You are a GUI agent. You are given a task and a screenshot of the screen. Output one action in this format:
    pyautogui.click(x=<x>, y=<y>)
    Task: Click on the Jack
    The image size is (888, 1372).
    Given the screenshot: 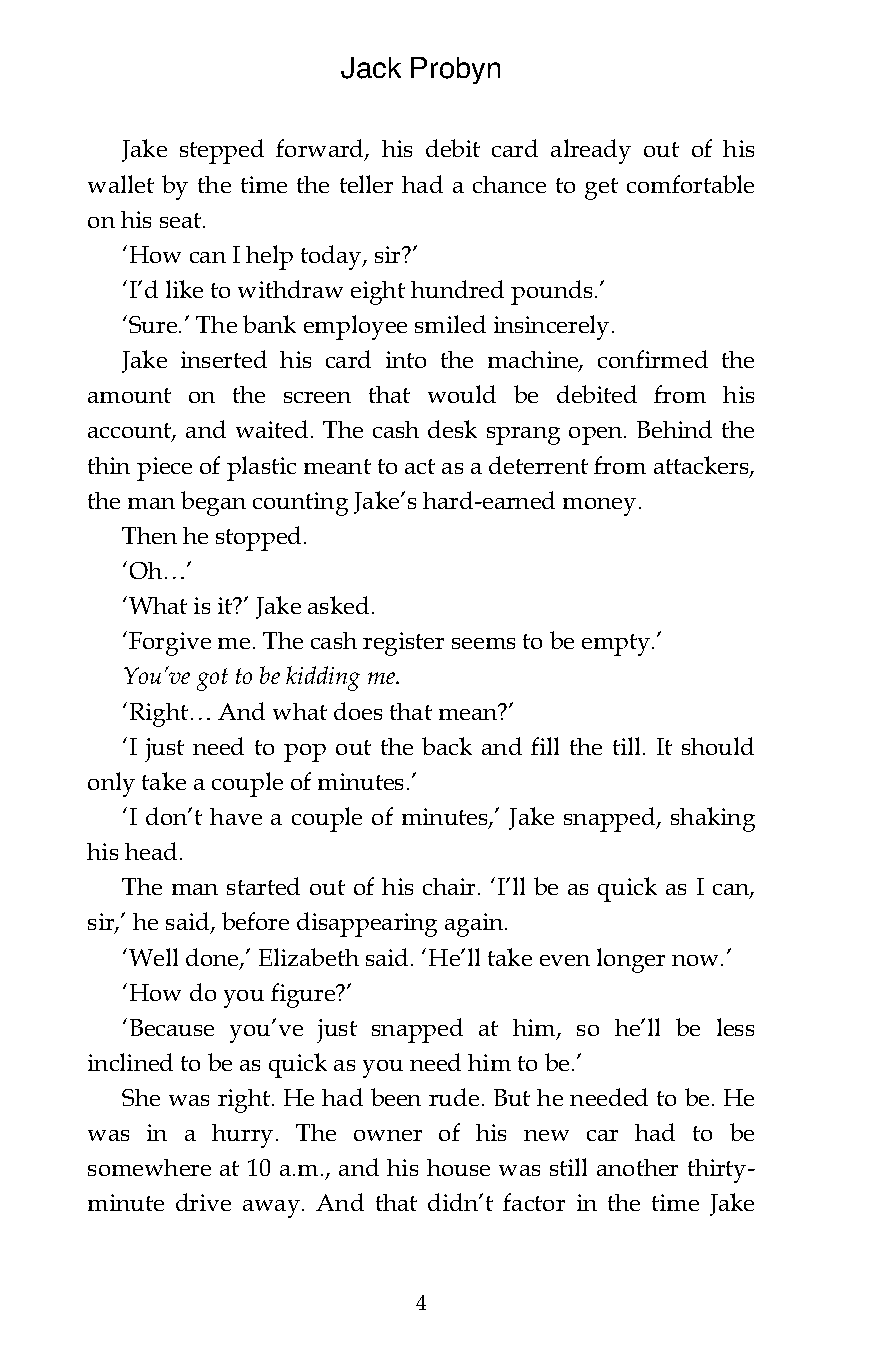 What is the action you would take?
    pyautogui.click(x=371, y=68)
